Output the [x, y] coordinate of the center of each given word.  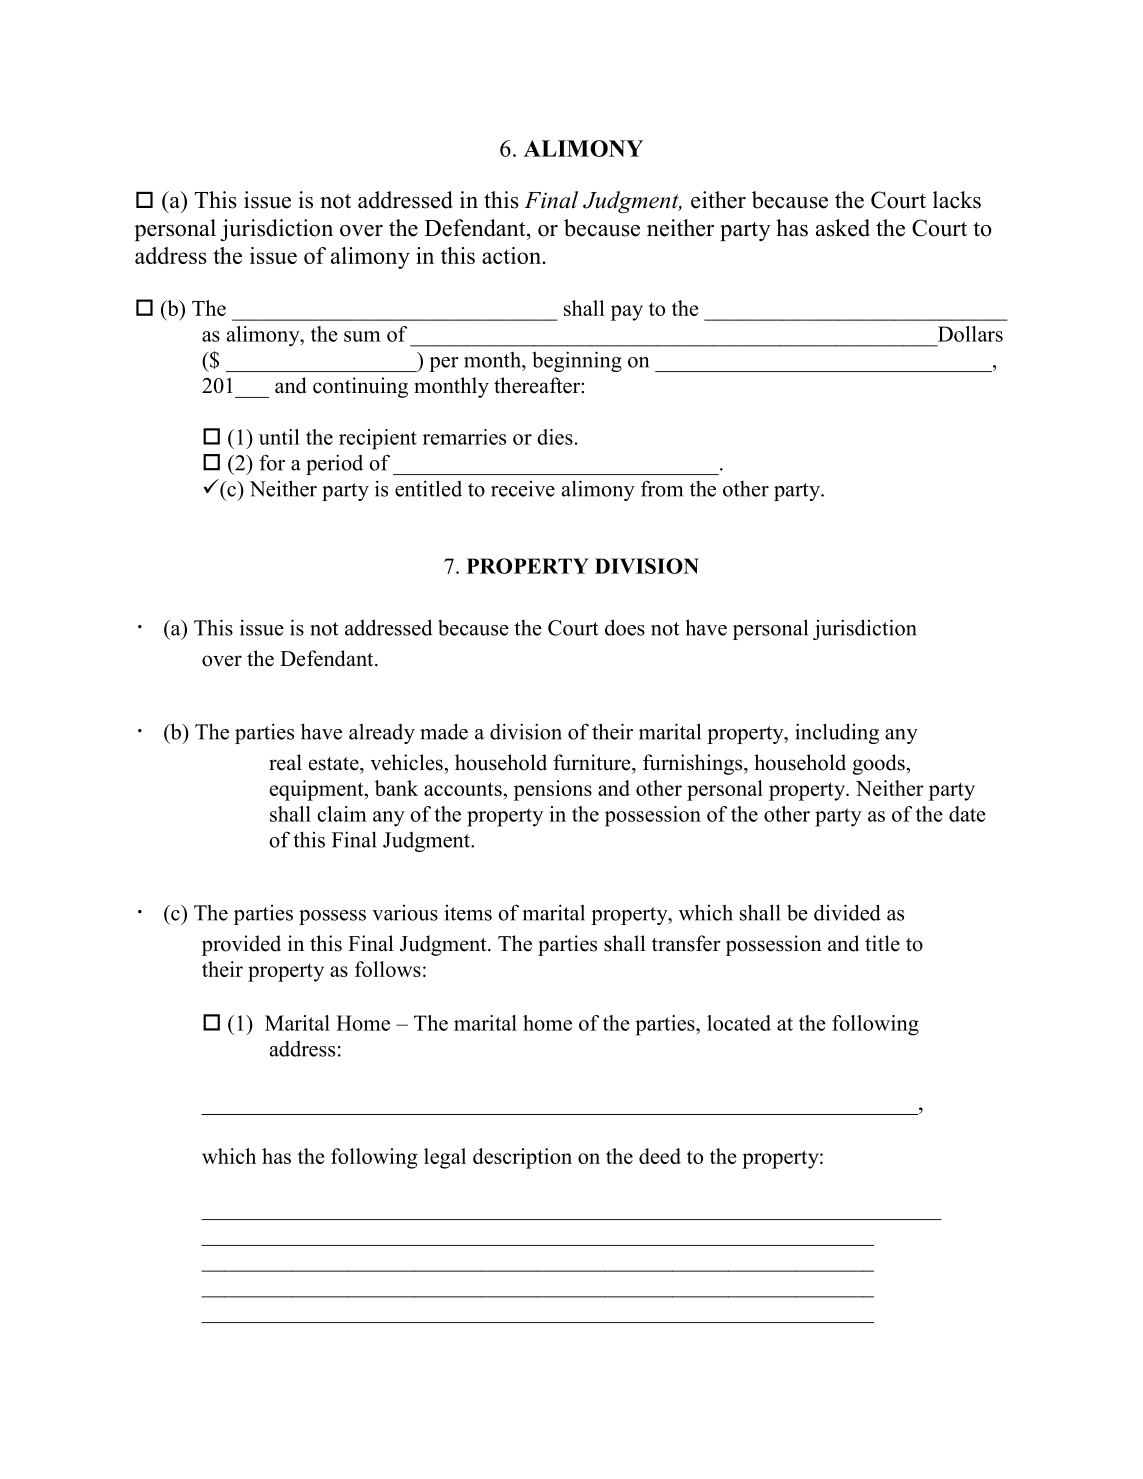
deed [660, 1156]
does [625, 627]
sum [362, 336]
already [382, 733]
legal [445, 1158]
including [837, 733]
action [512, 255]
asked [843, 228]
